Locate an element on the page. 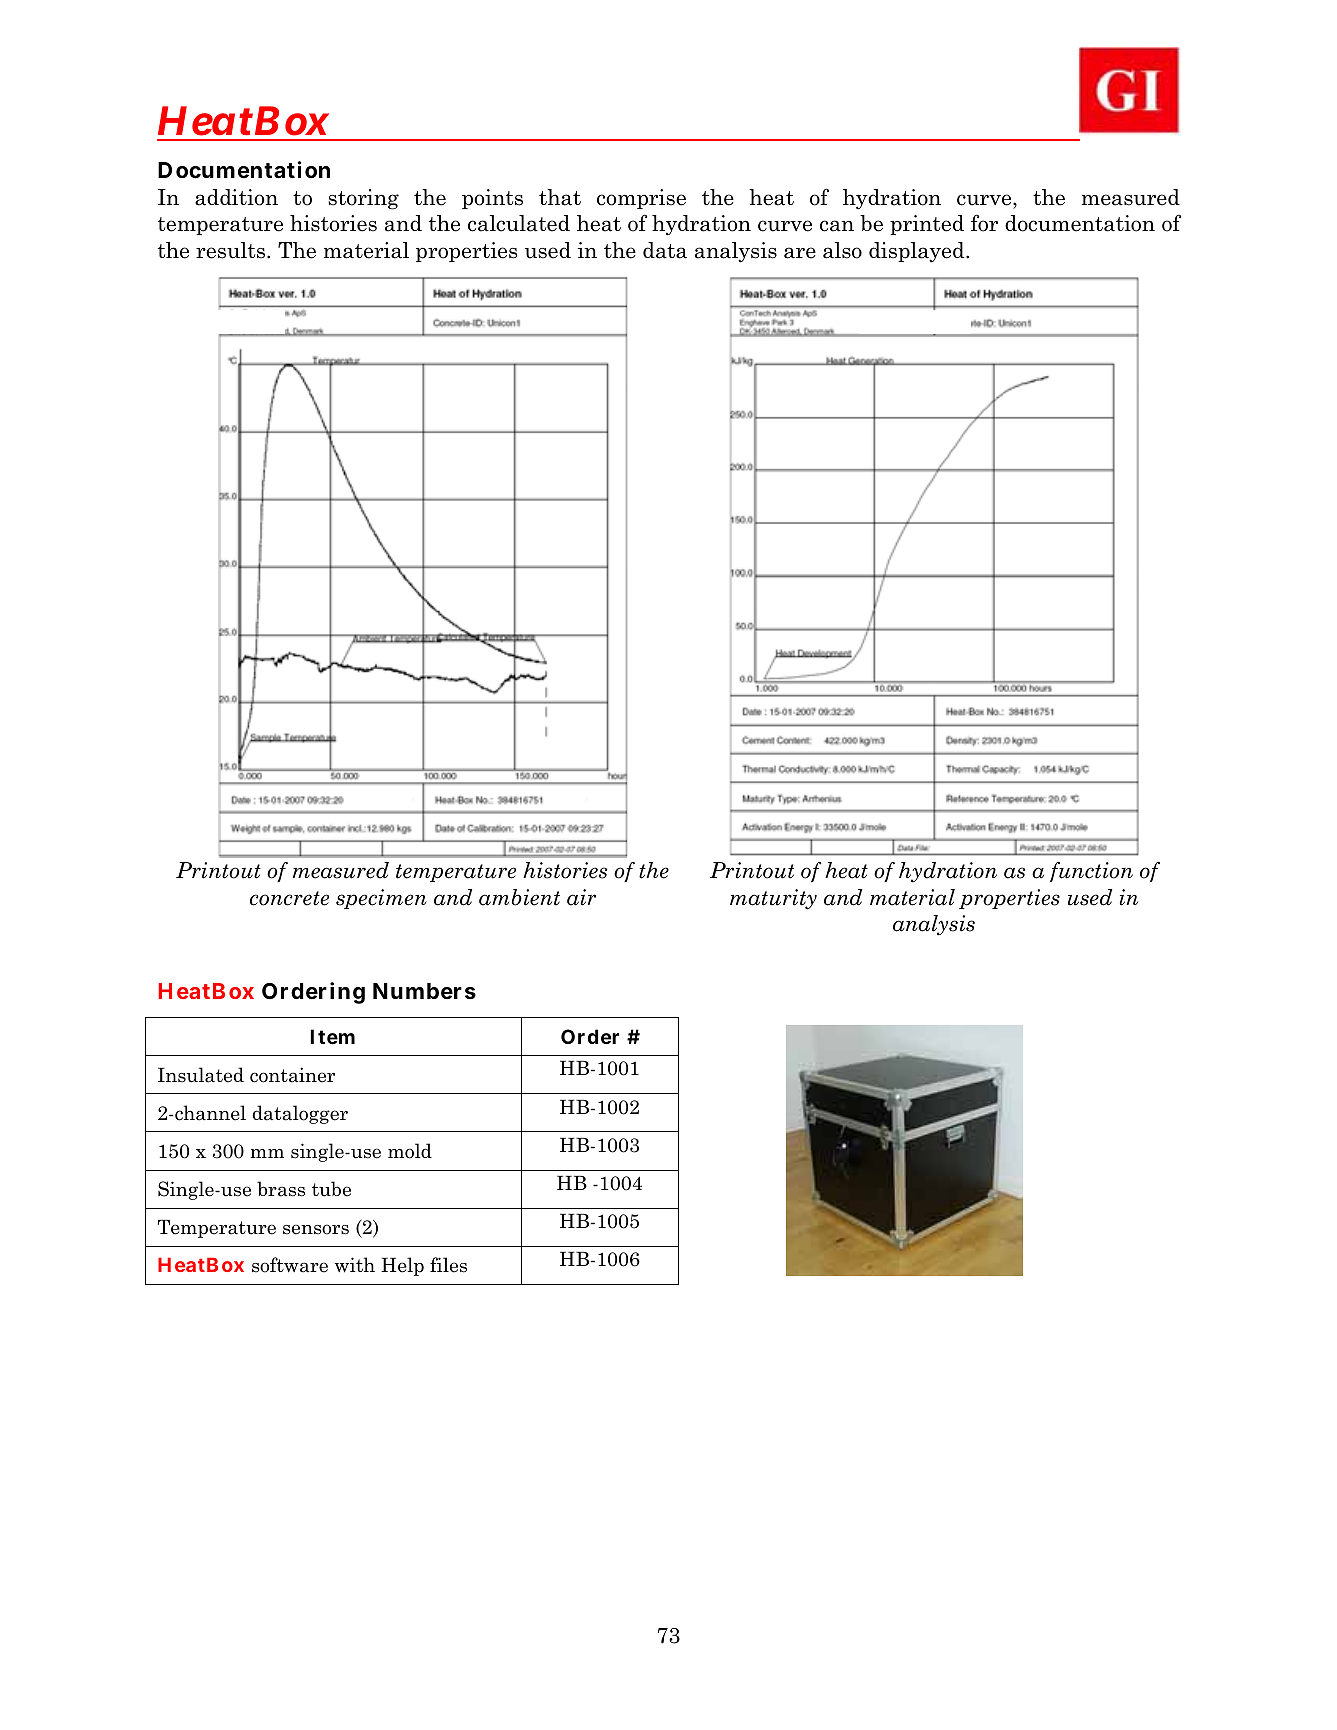 This page has height=1730, width=1337. also is located at coordinates (842, 250).
